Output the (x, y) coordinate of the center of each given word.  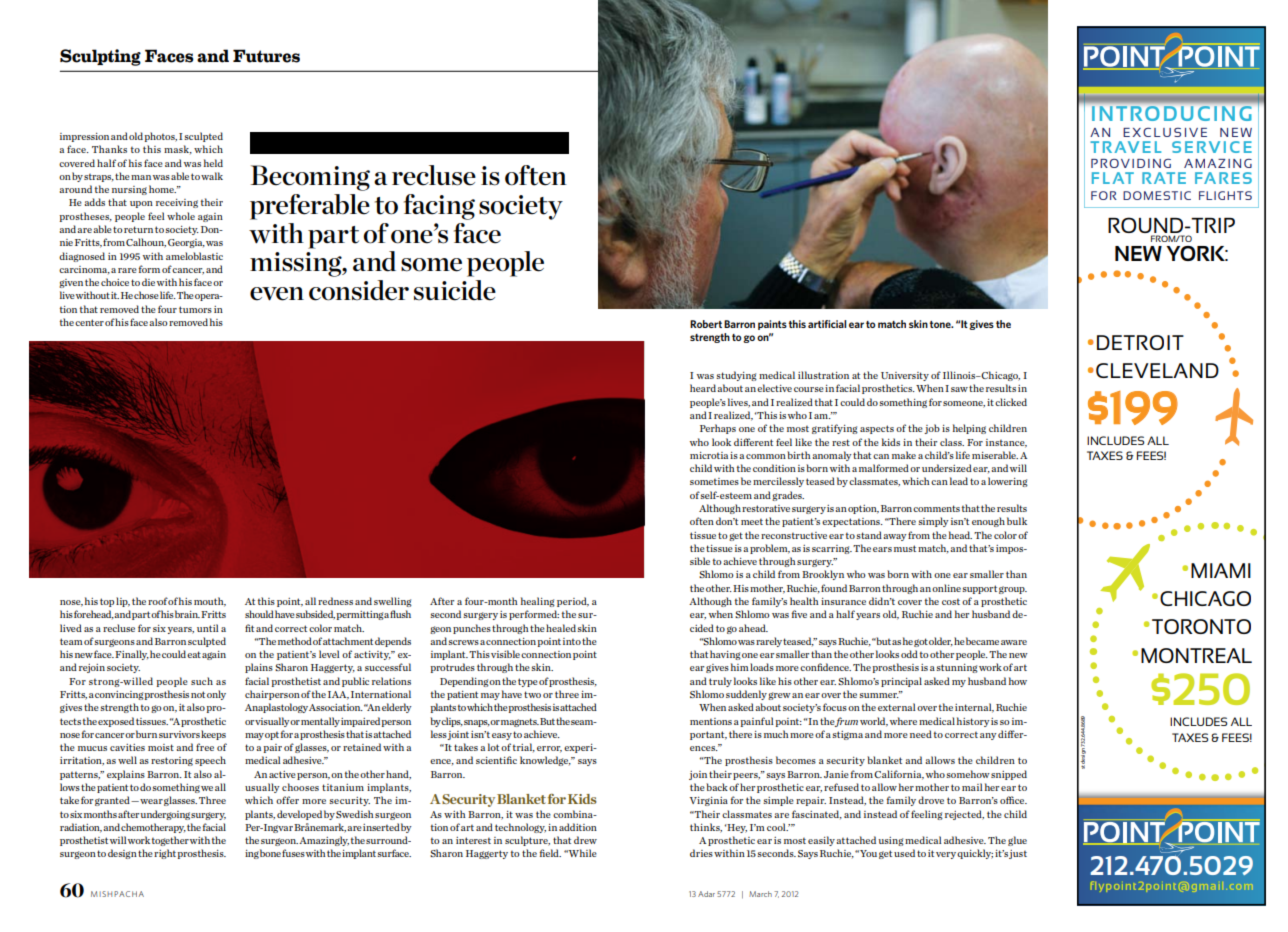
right (166, 854)
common (766, 456)
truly (720, 682)
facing (439, 207)
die (148, 282)
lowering (1008, 482)
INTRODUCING (1171, 113)
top (107, 602)
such (202, 681)
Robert (706, 324)
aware (1014, 642)
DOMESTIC (1157, 195)
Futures (266, 56)
